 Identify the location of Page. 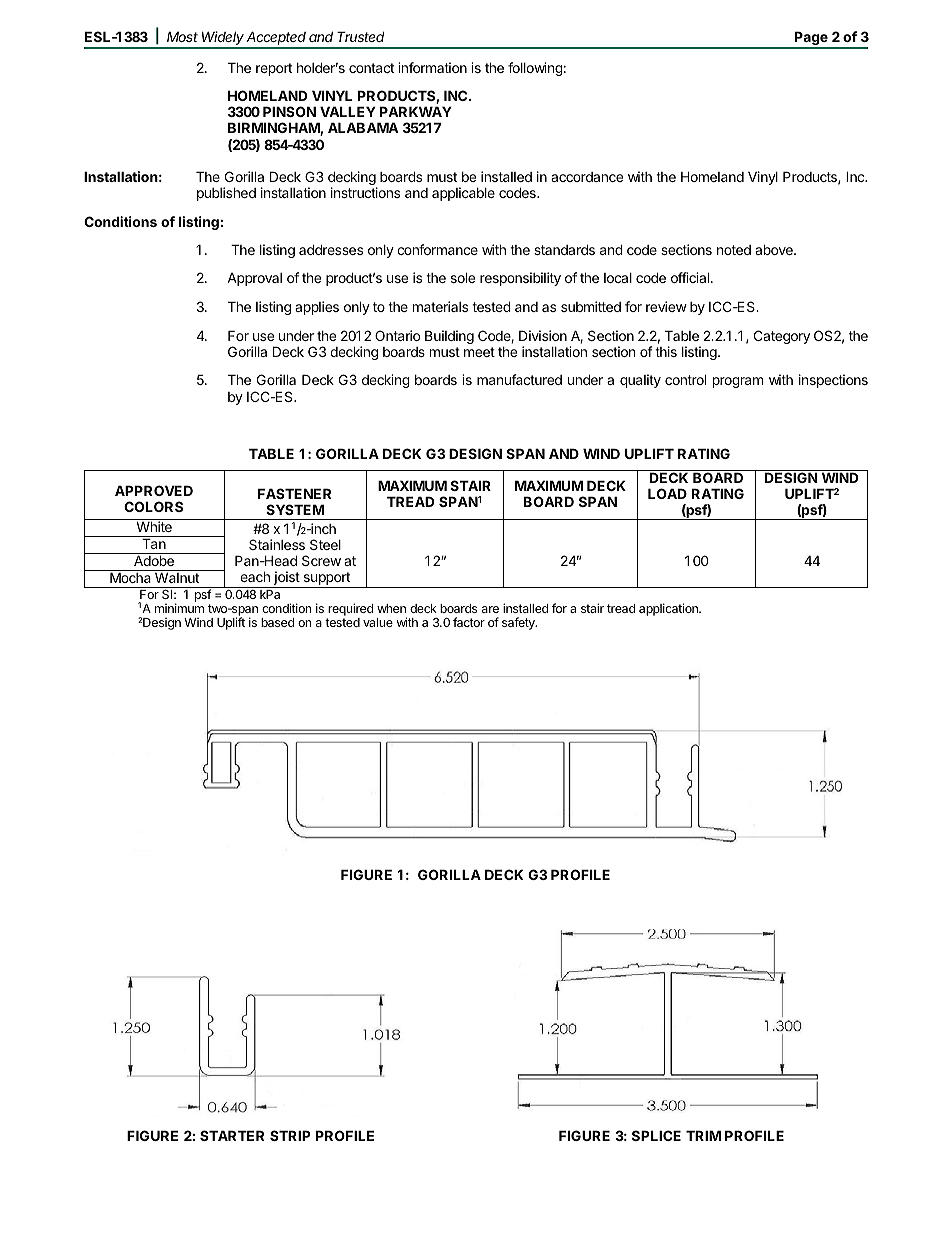
(811, 39).
